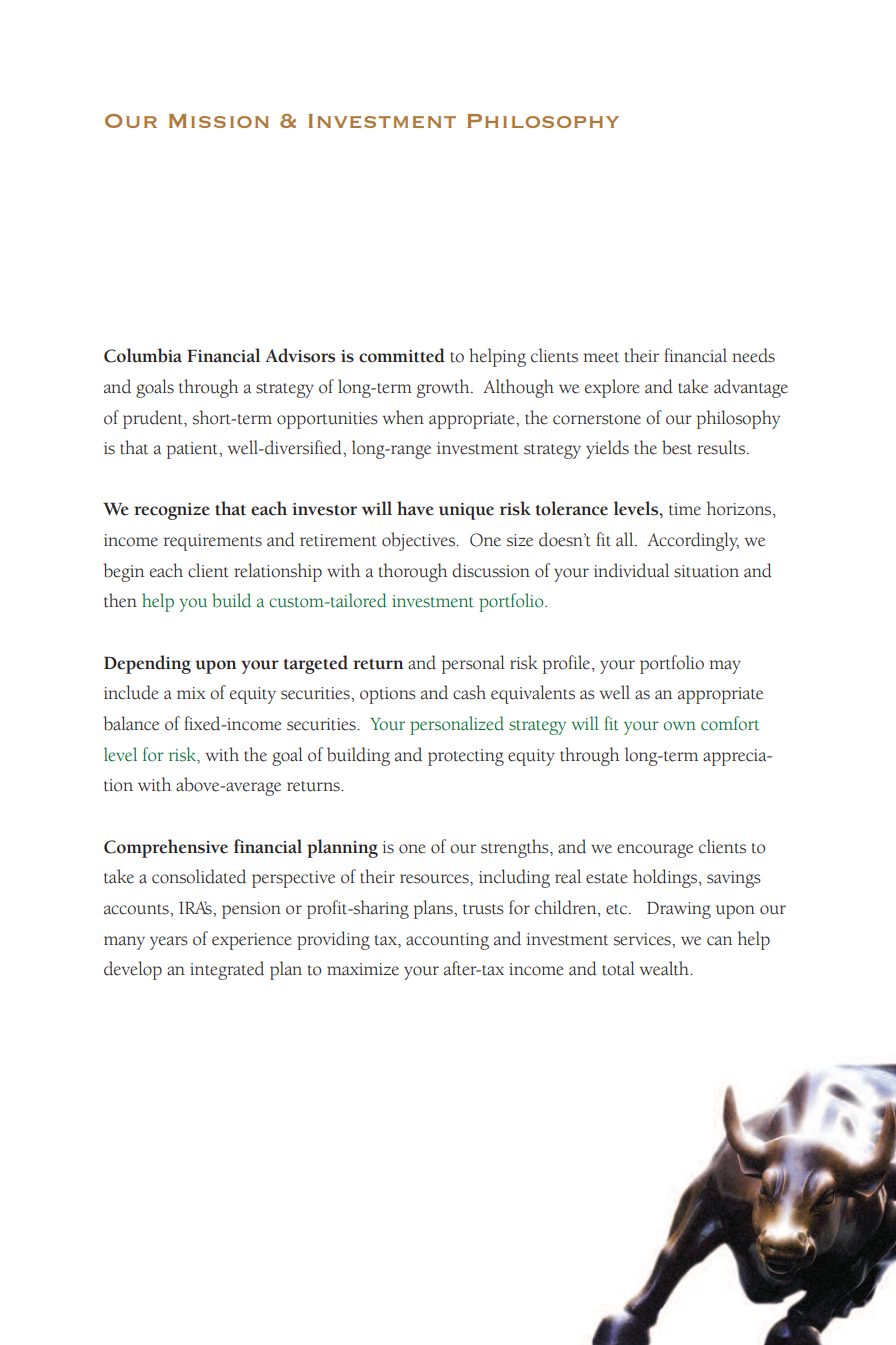 Image resolution: width=896 pixels, height=1345 pixels. I want to click on Mission, so click(219, 121).
